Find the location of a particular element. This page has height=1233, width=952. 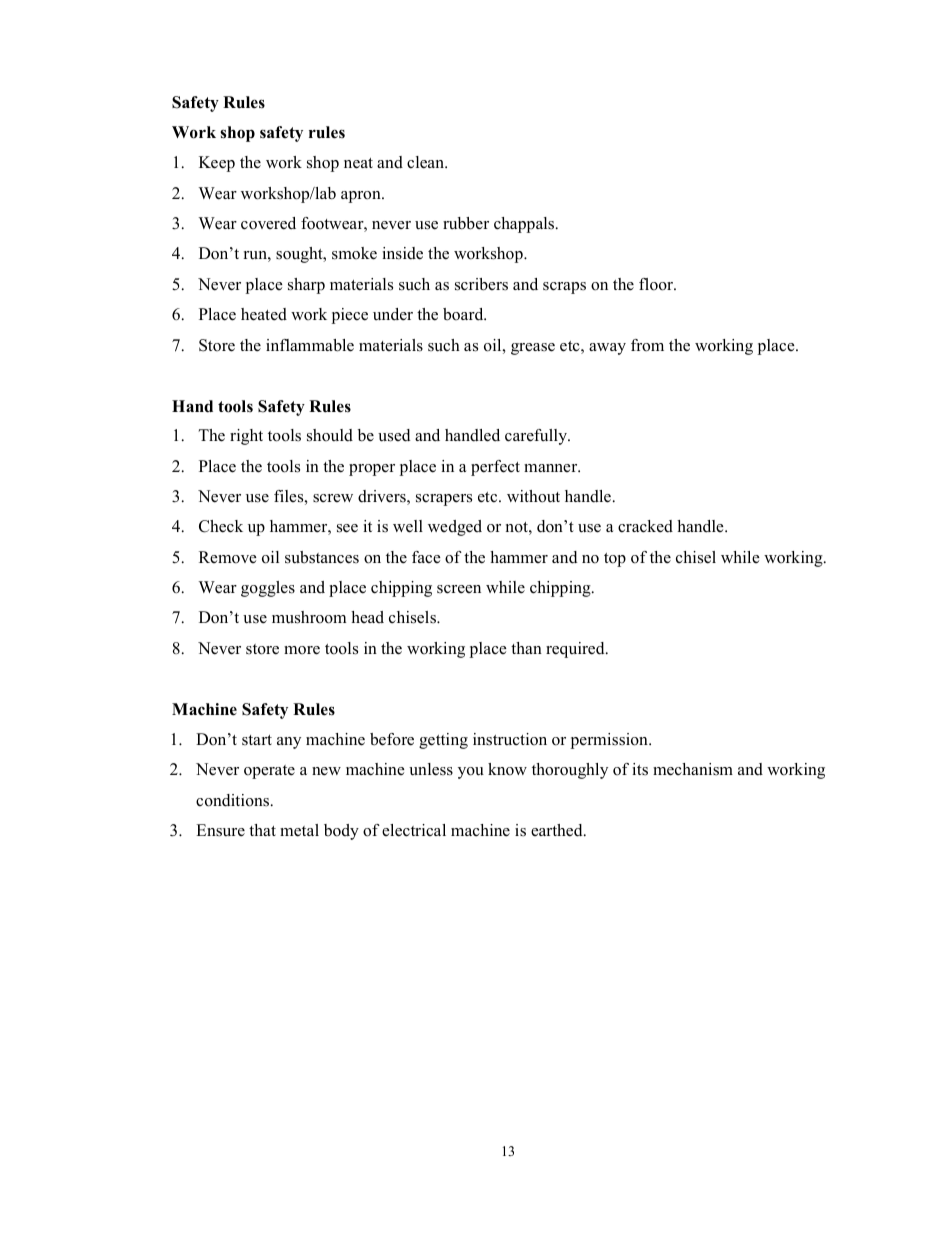

that is located at coordinates (262, 830).
